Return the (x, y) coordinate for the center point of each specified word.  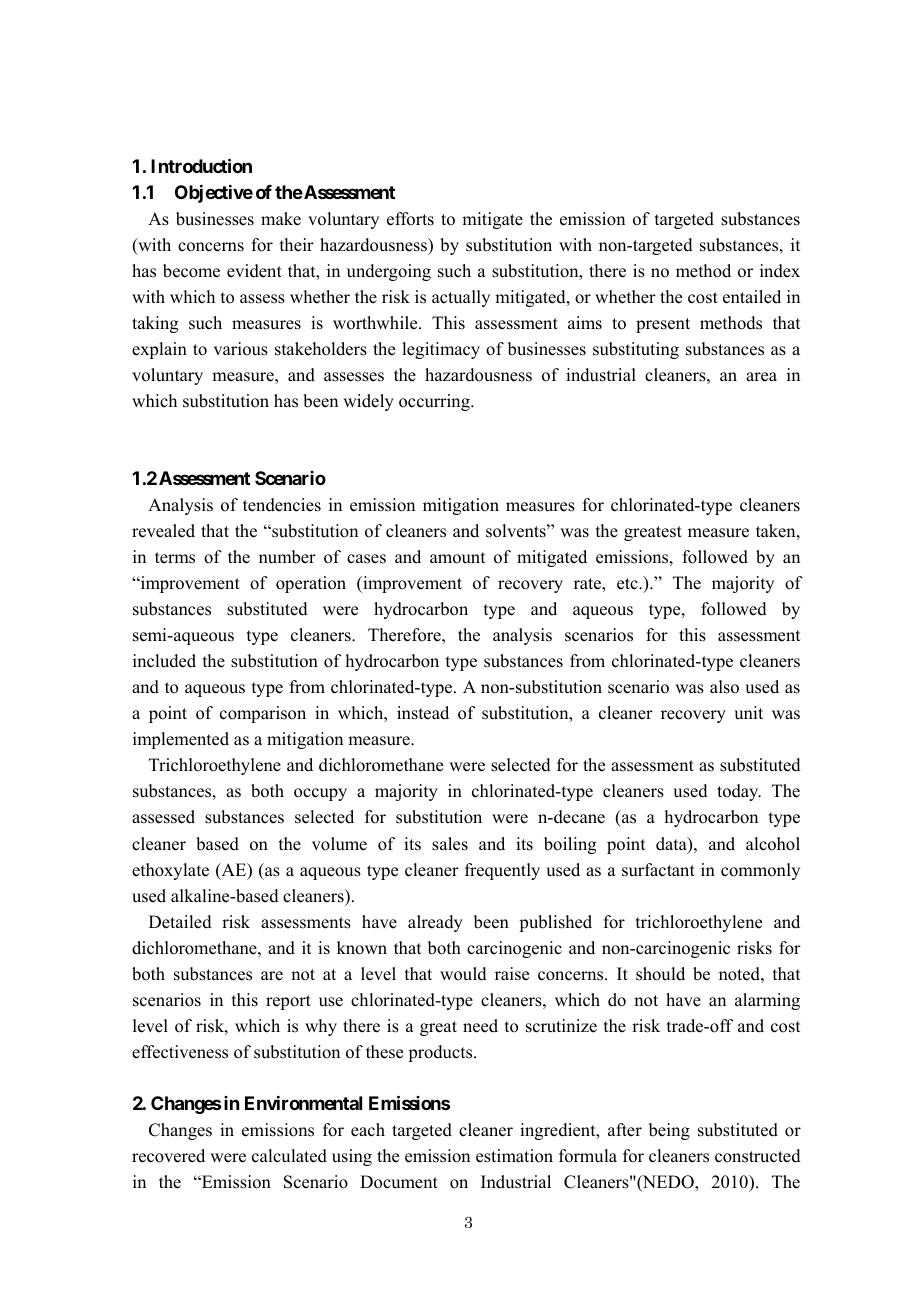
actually (461, 298)
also (724, 687)
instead (423, 713)
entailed (752, 297)
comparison (263, 714)
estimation (514, 1156)
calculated (289, 1156)
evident (254, 271)
